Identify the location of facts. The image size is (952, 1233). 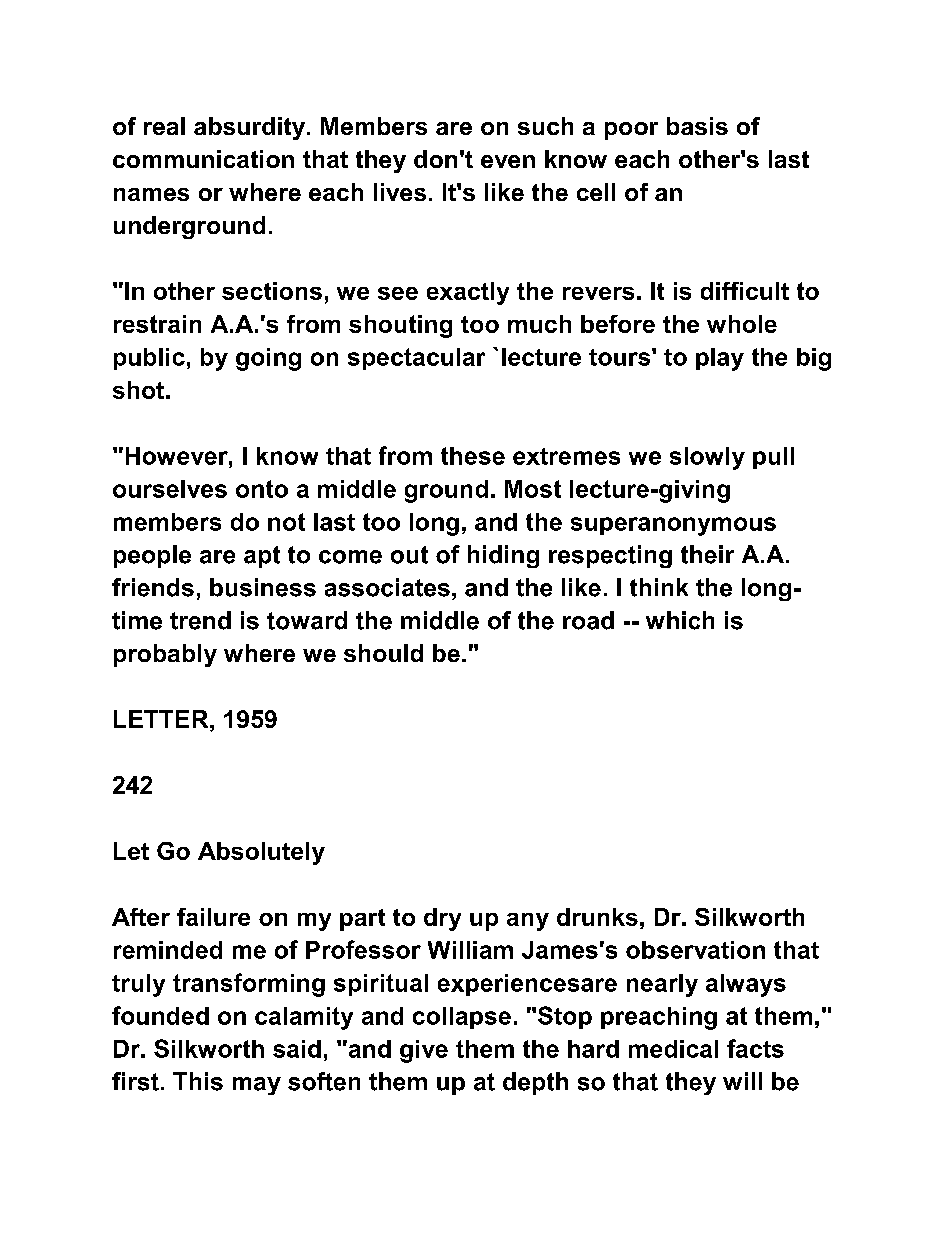
(755, 1048).
